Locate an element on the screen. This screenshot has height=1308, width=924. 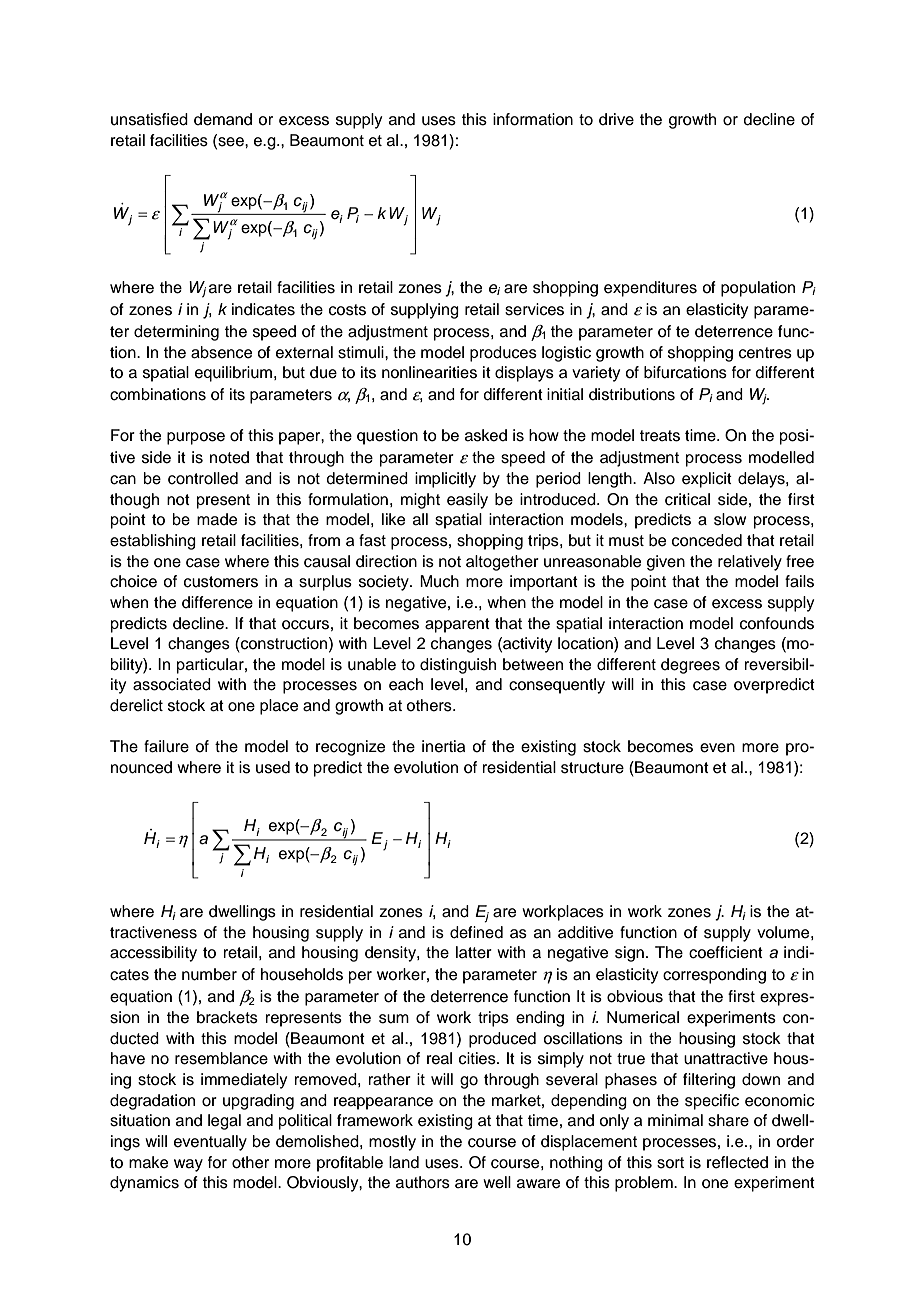
explicit is located at coordinates (707, 480).
